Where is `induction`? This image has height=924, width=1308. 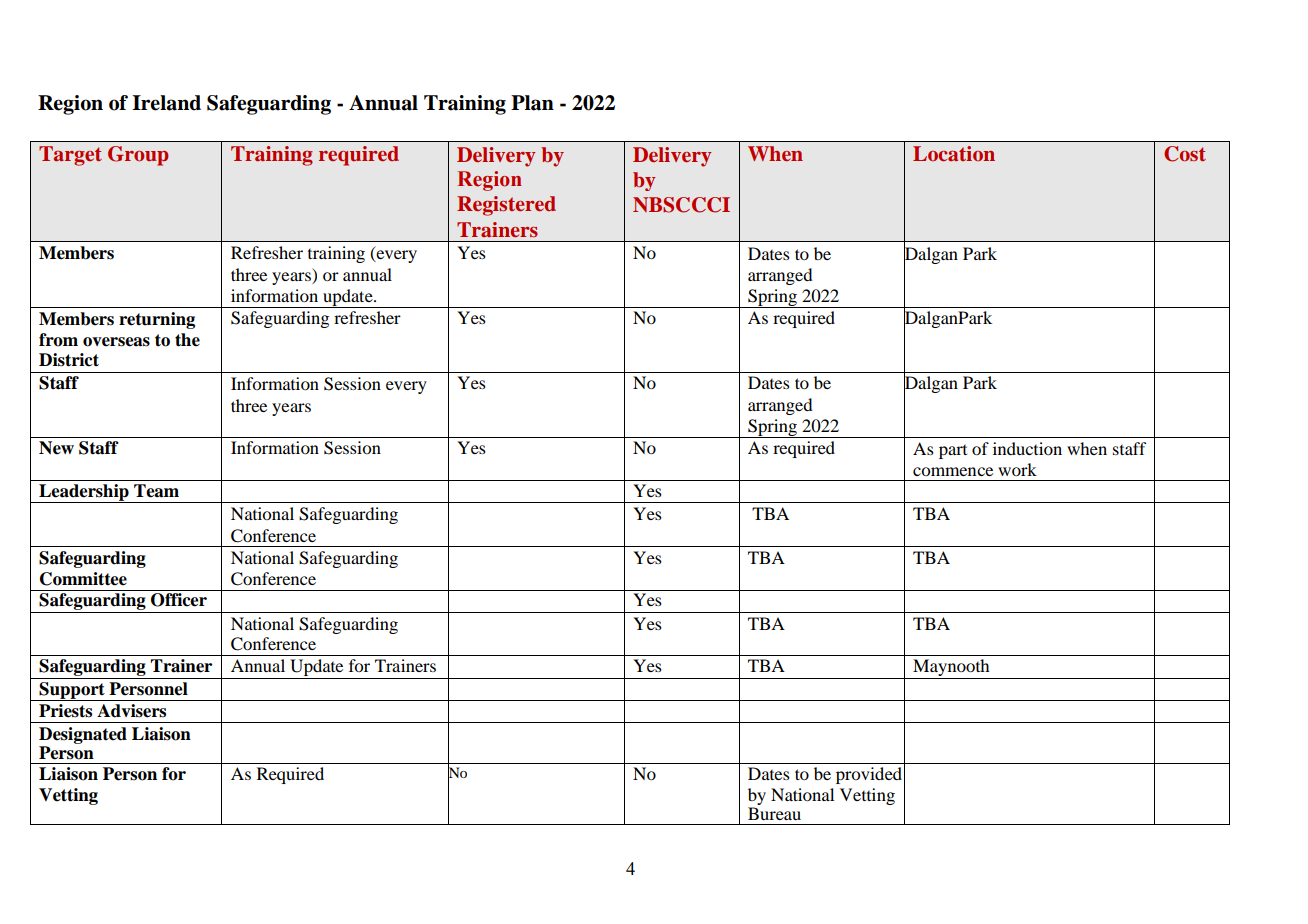 induction is located at coordinates (1027, 448).
